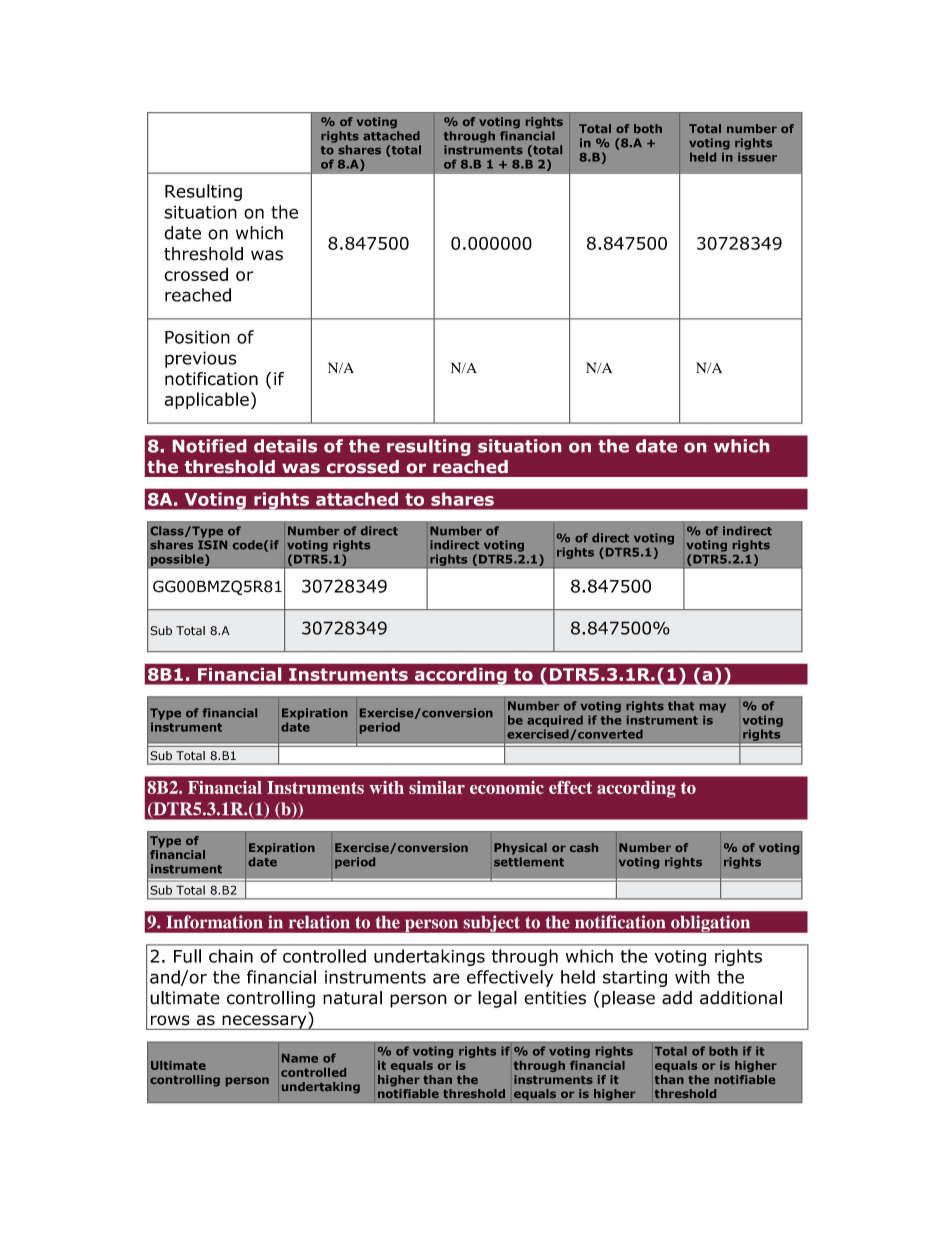  What do you see at coordinates (285, 446) in the screenshot?
I see `details` at bounding box center [285, 446].
